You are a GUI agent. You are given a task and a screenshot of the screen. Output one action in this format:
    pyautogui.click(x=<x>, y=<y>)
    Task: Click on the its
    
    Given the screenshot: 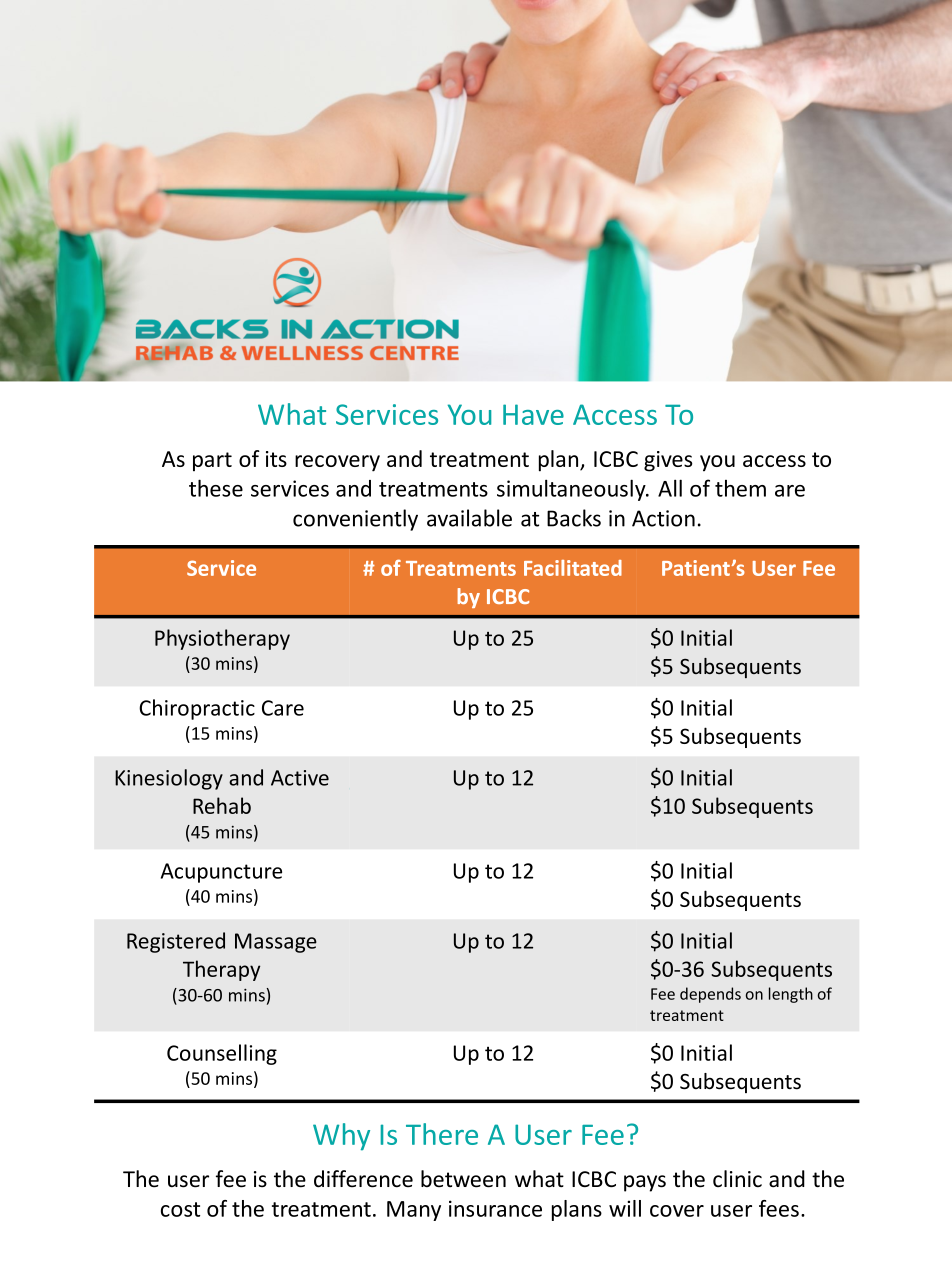 What is the action you would take?
    pyautogui.click(x=276, y=459)
